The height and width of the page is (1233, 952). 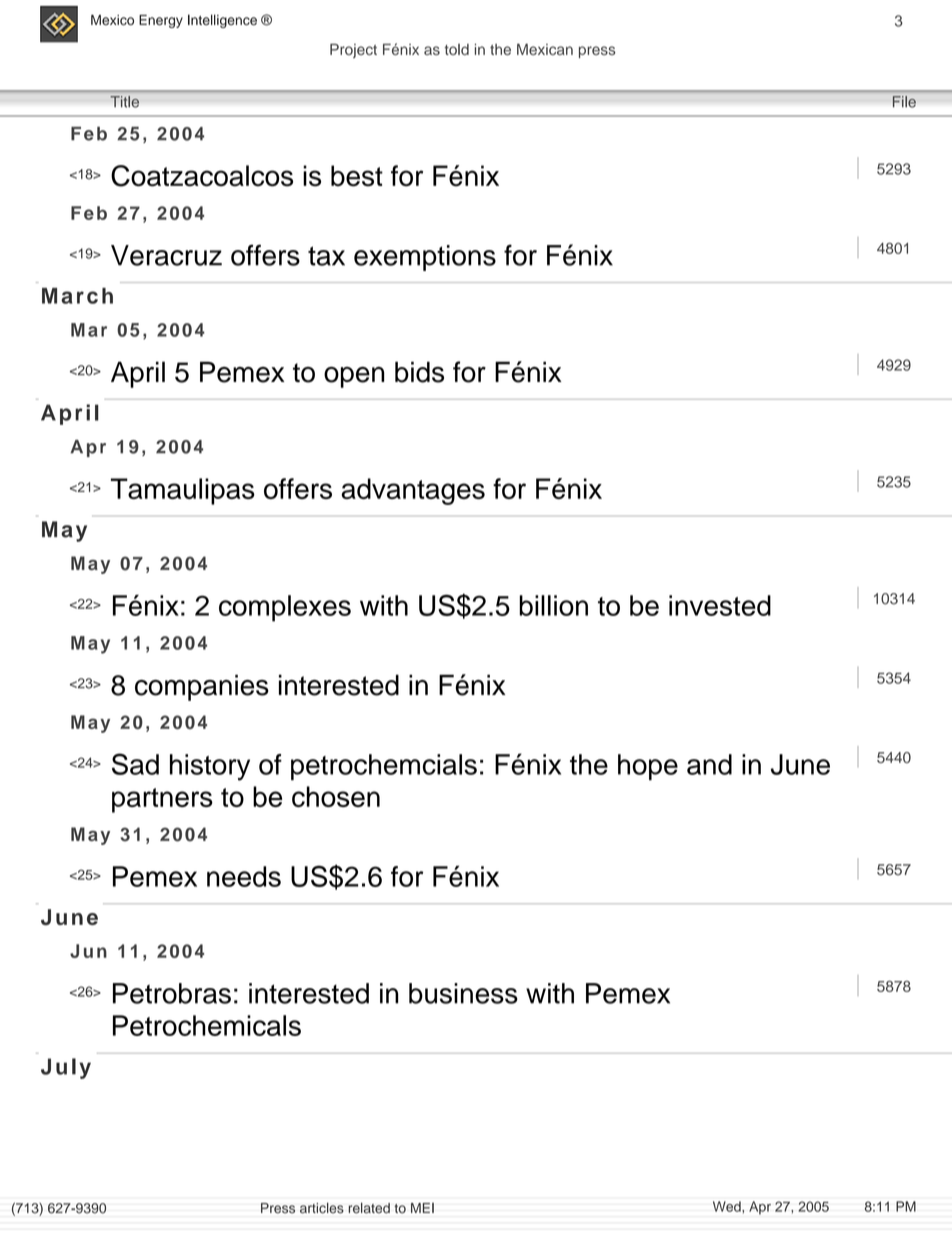 I want to click on companies, so click(x=202, y=687).
